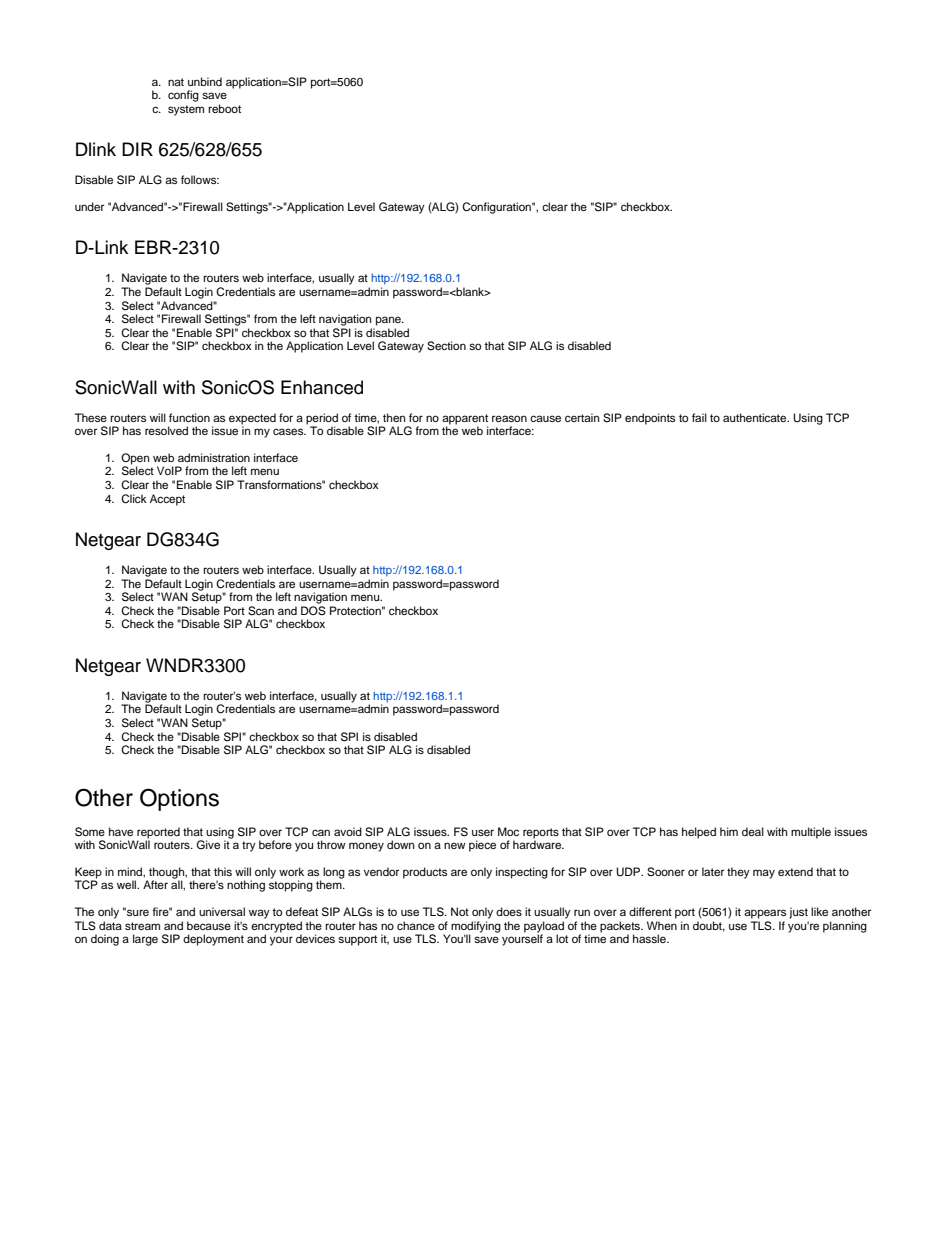 This image has height=1233, width=952. Describe the element at coordinates (446, 346) in the image. I see `Section` at that location.
